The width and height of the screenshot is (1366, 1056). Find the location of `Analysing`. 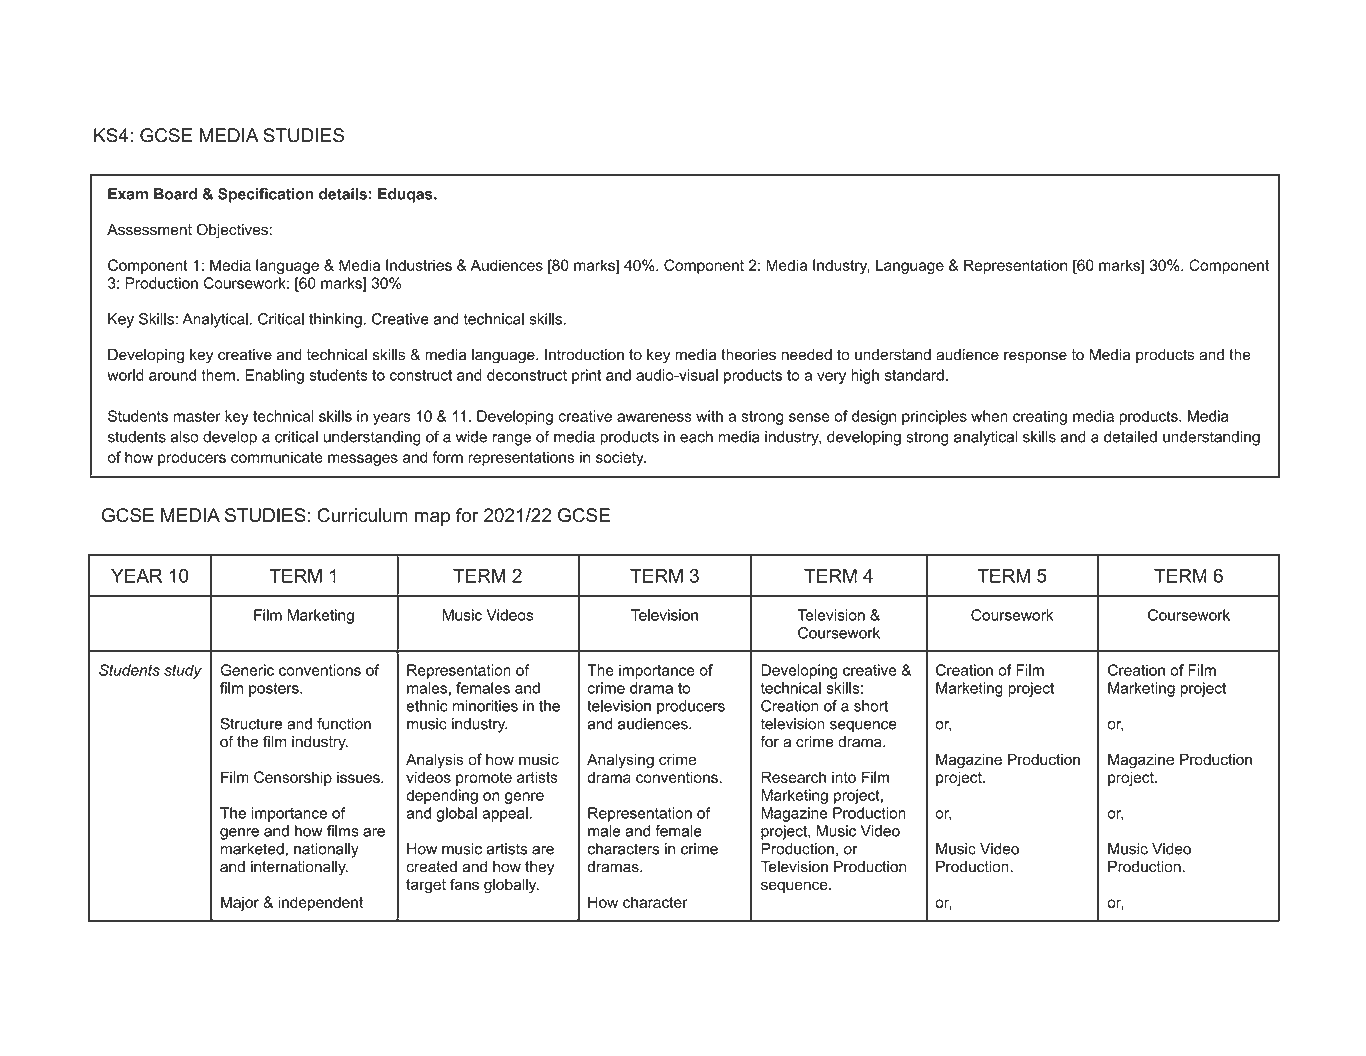

Analysing is located at coordinates (620, 761).
